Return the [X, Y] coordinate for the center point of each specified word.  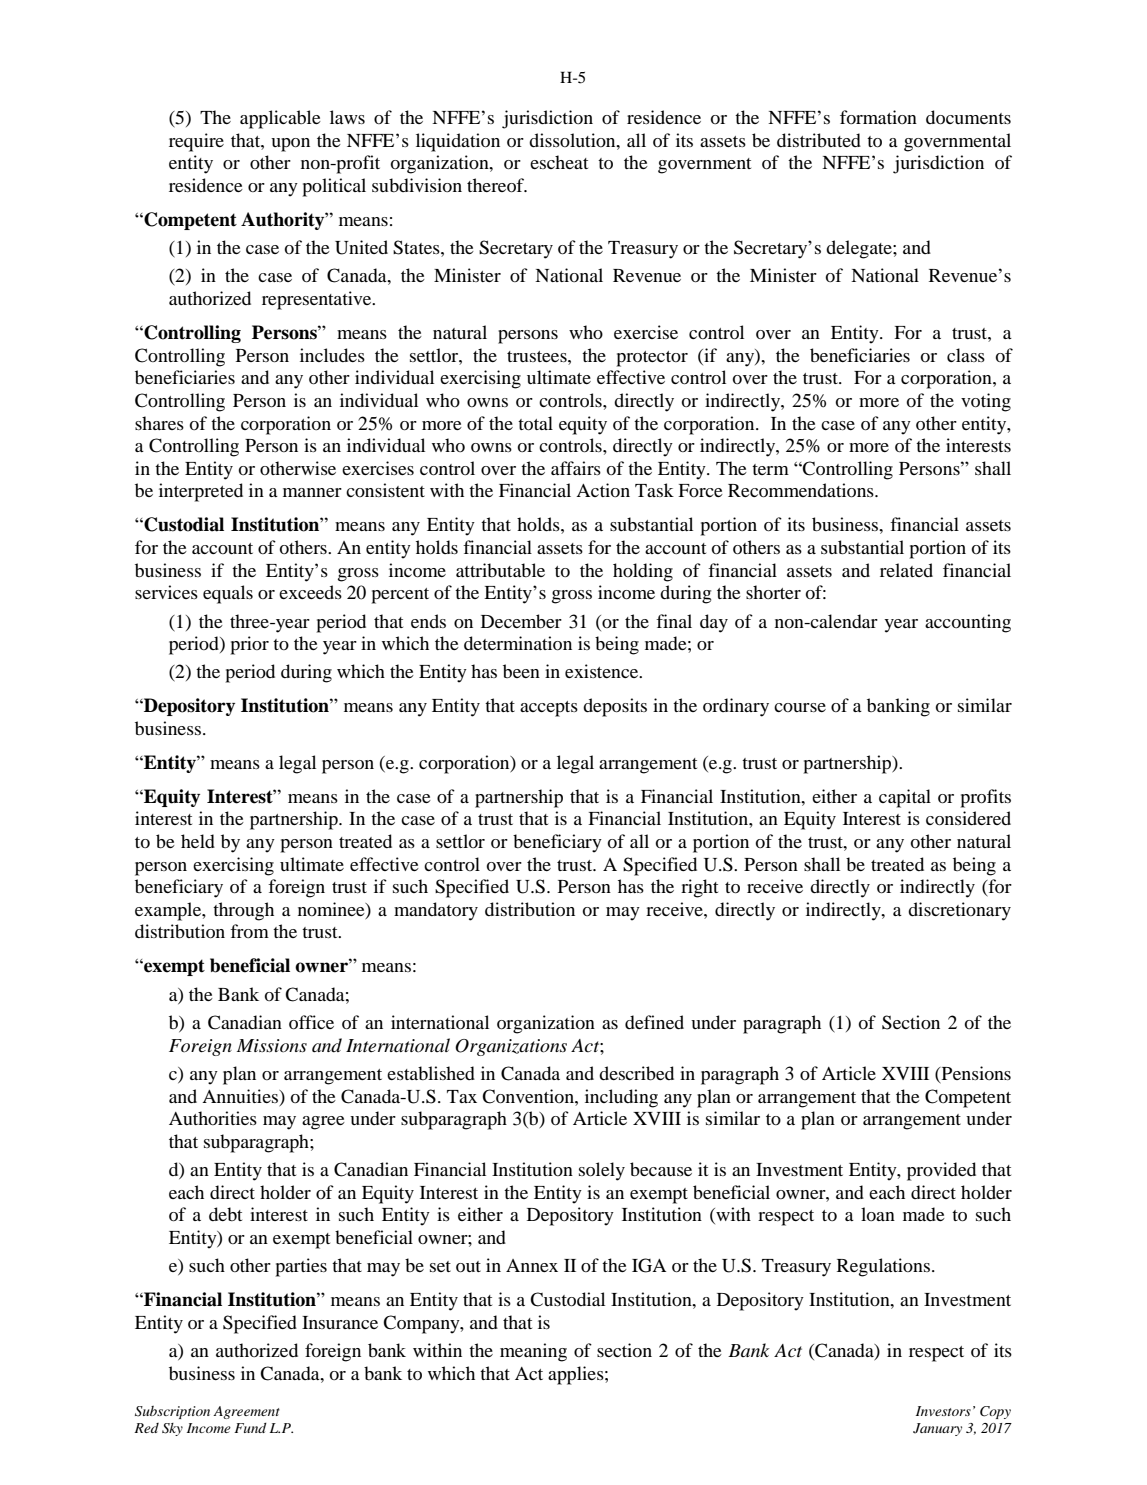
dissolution [573, 140]
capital [905, 798]
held [198, 841]
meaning [533, 1352]
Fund [250, 1428]
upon [290, 145]
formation [878, 117]
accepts [549, 709]
